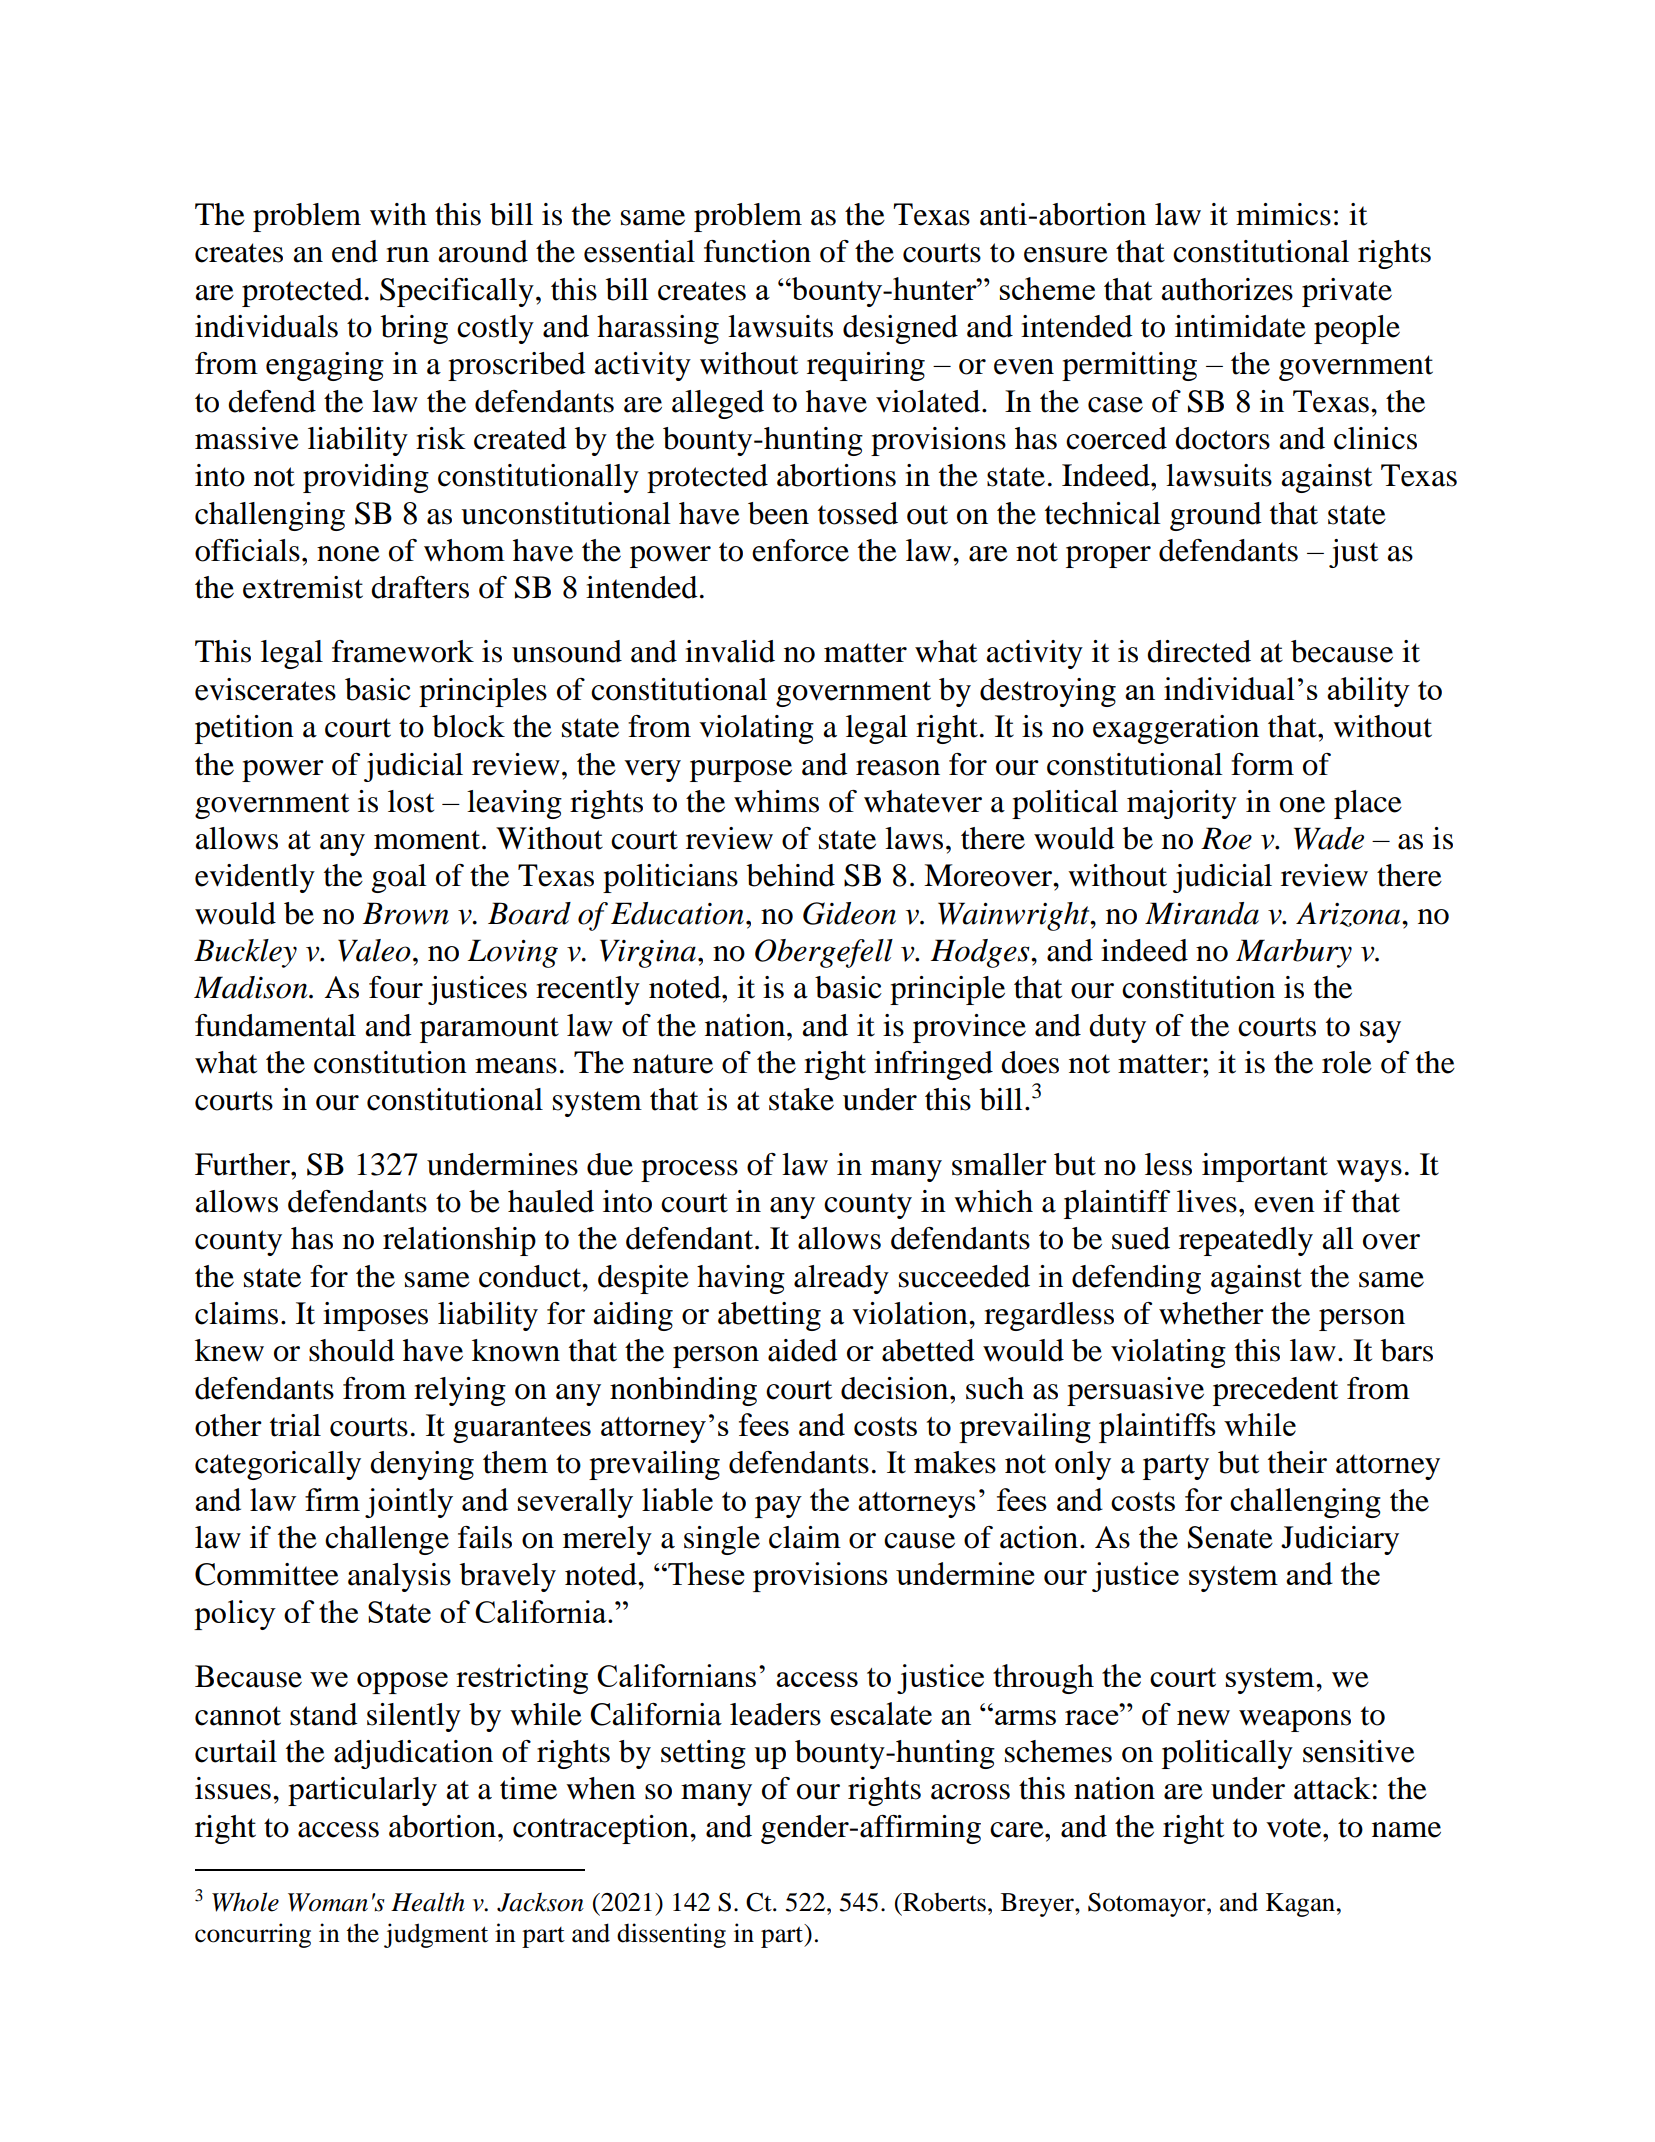 The image size is (1655, 2142). What do you see at coordinates (801, 1099) in the page?
I see `stake` at bounding box center [801, 1099].
